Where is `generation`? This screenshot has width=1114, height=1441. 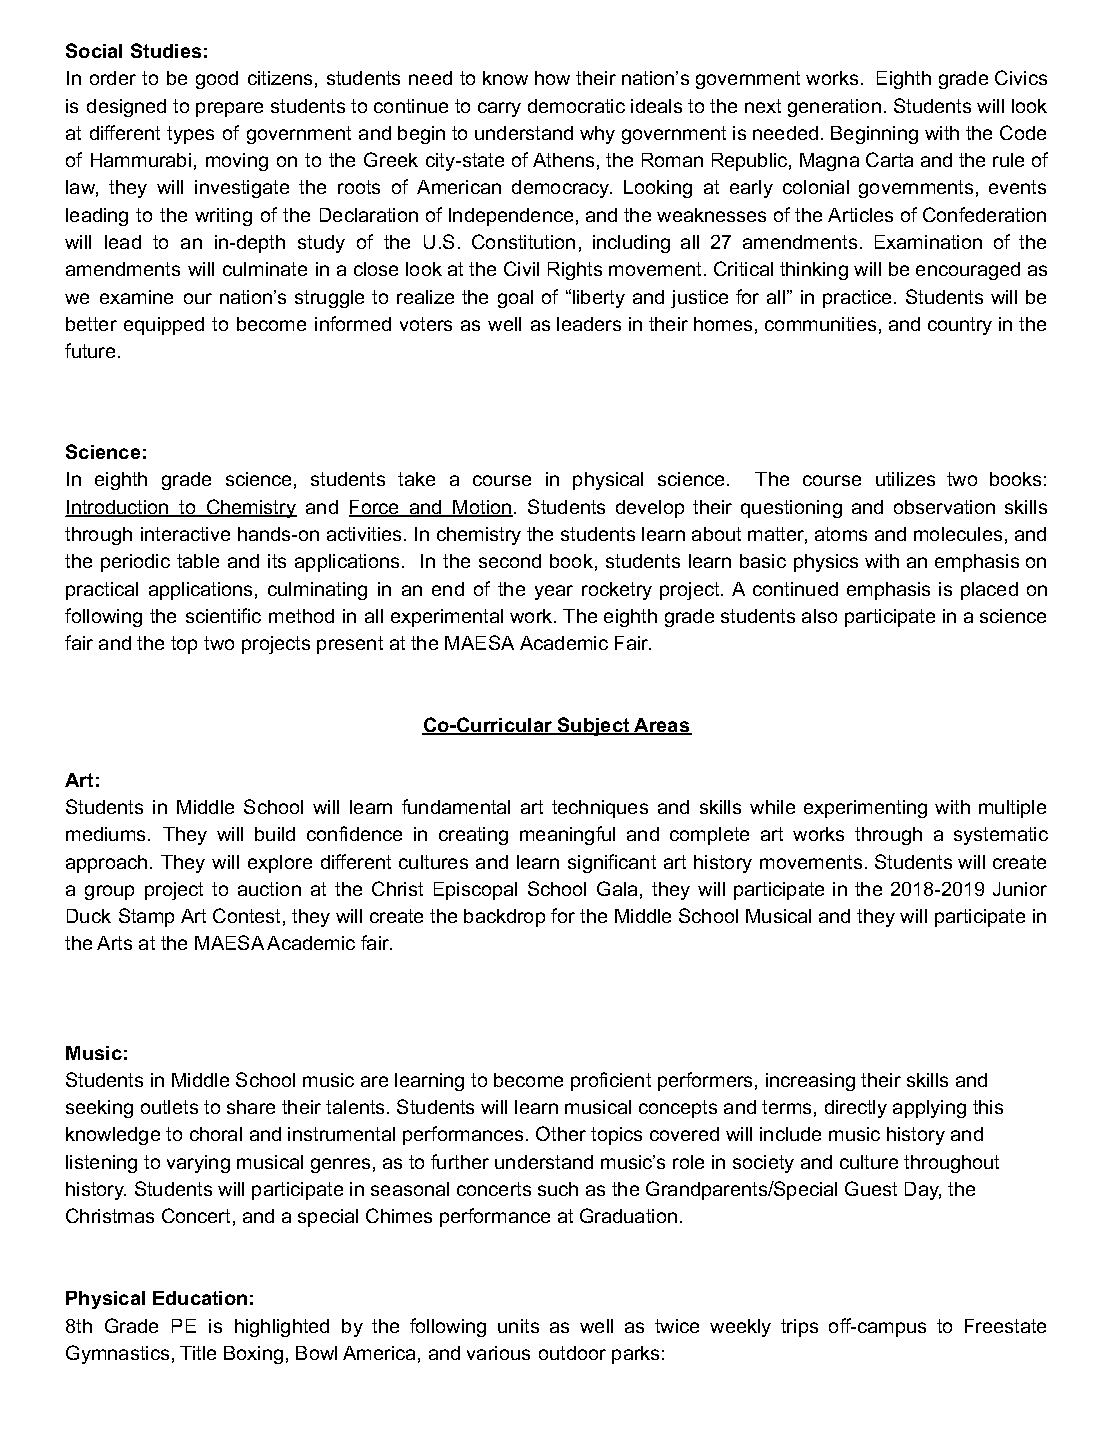 generation is located at coordinates (834, 108).
